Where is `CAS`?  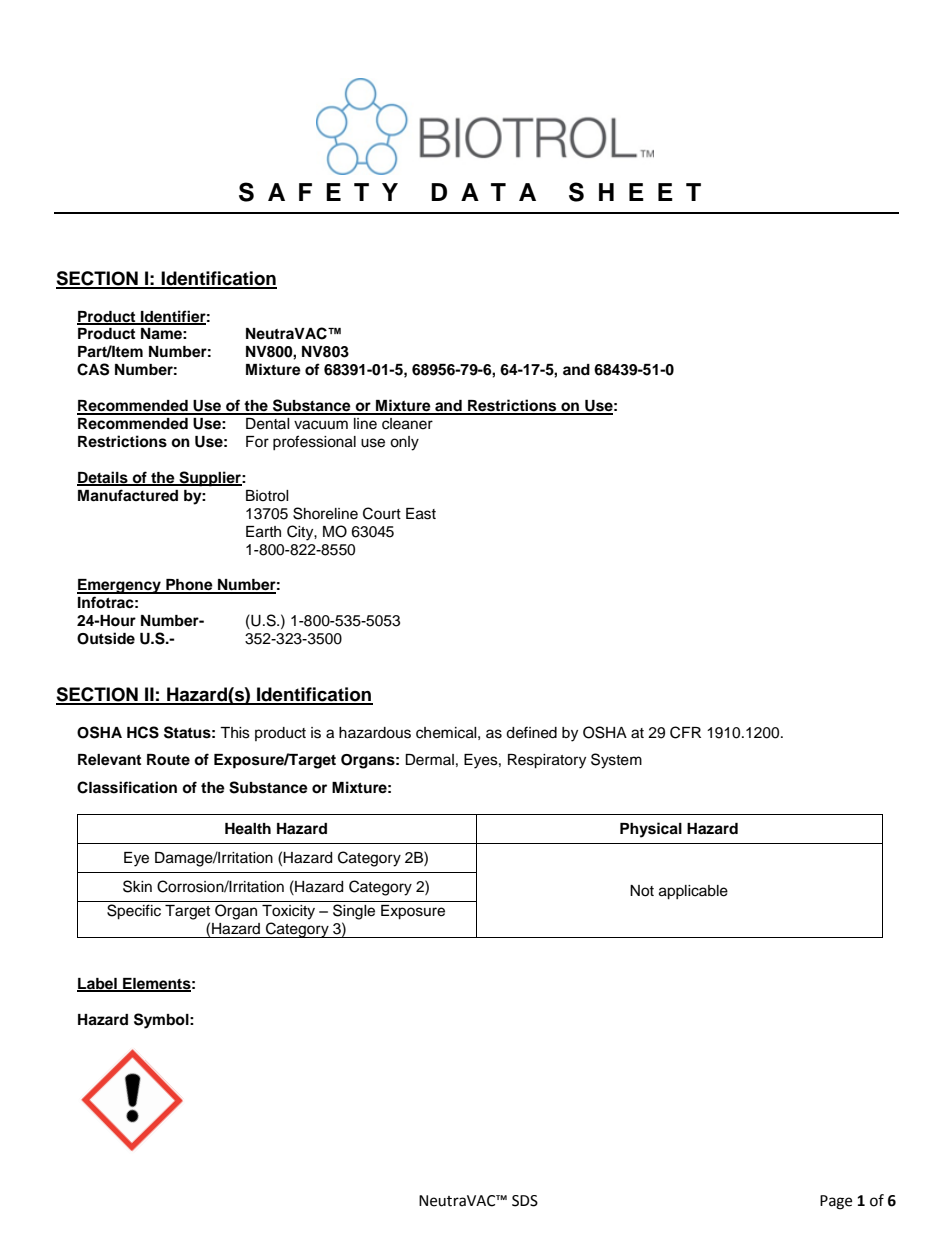
CAS is located at coordinates (93, 369).
